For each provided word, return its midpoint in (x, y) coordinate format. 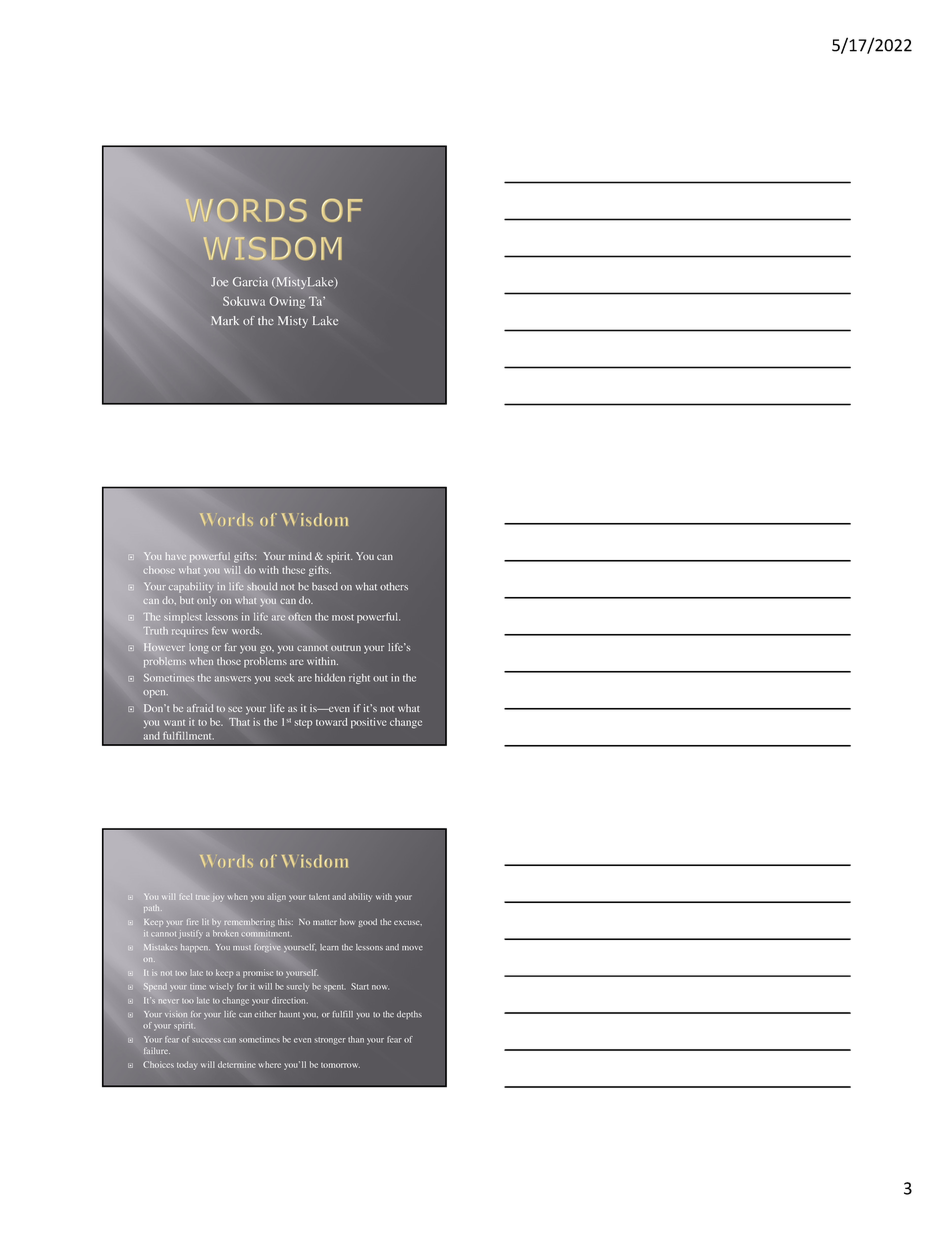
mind (300, 556)
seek (284, 678)
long (198, 648)
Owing (287, 302)
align (276, 897)
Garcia (250, 282)
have (176, 556)
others (394, 586)
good (367, 922)
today (186, 1065)
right (359, 679)
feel (186, 896)
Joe (219, 282)
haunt (289, 1014)
